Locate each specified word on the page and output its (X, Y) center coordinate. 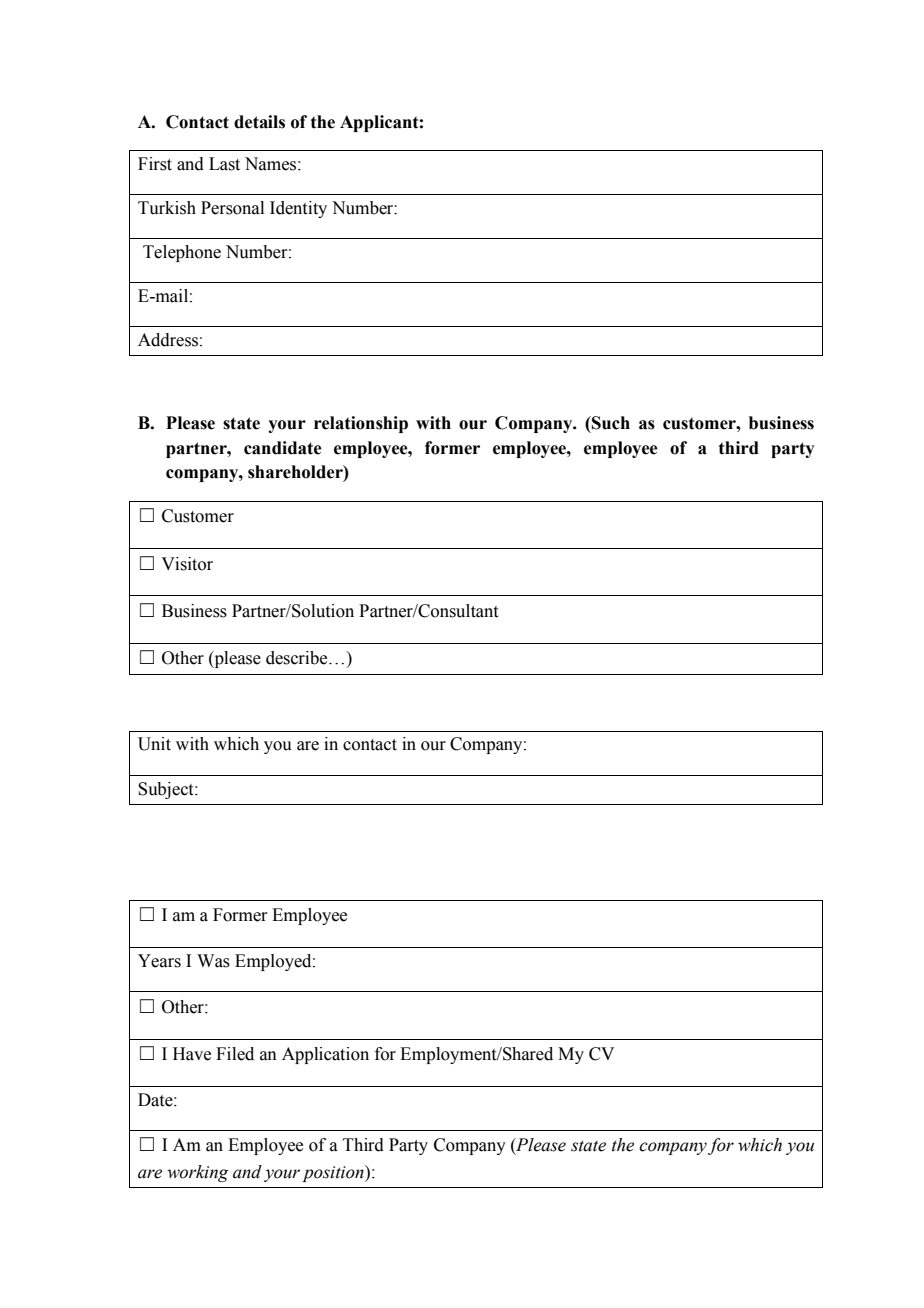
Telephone (182, 253)
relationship (361, 424)
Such (610, 423)
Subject (167, 790)
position (334, 1173)
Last (224, 164)
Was (213, 961)
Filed (235, 1054)
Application (325, 1055)
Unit (154, 744)
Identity (298, 209)
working (198, 1173)
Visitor (187, 564)
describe (298, 658)
